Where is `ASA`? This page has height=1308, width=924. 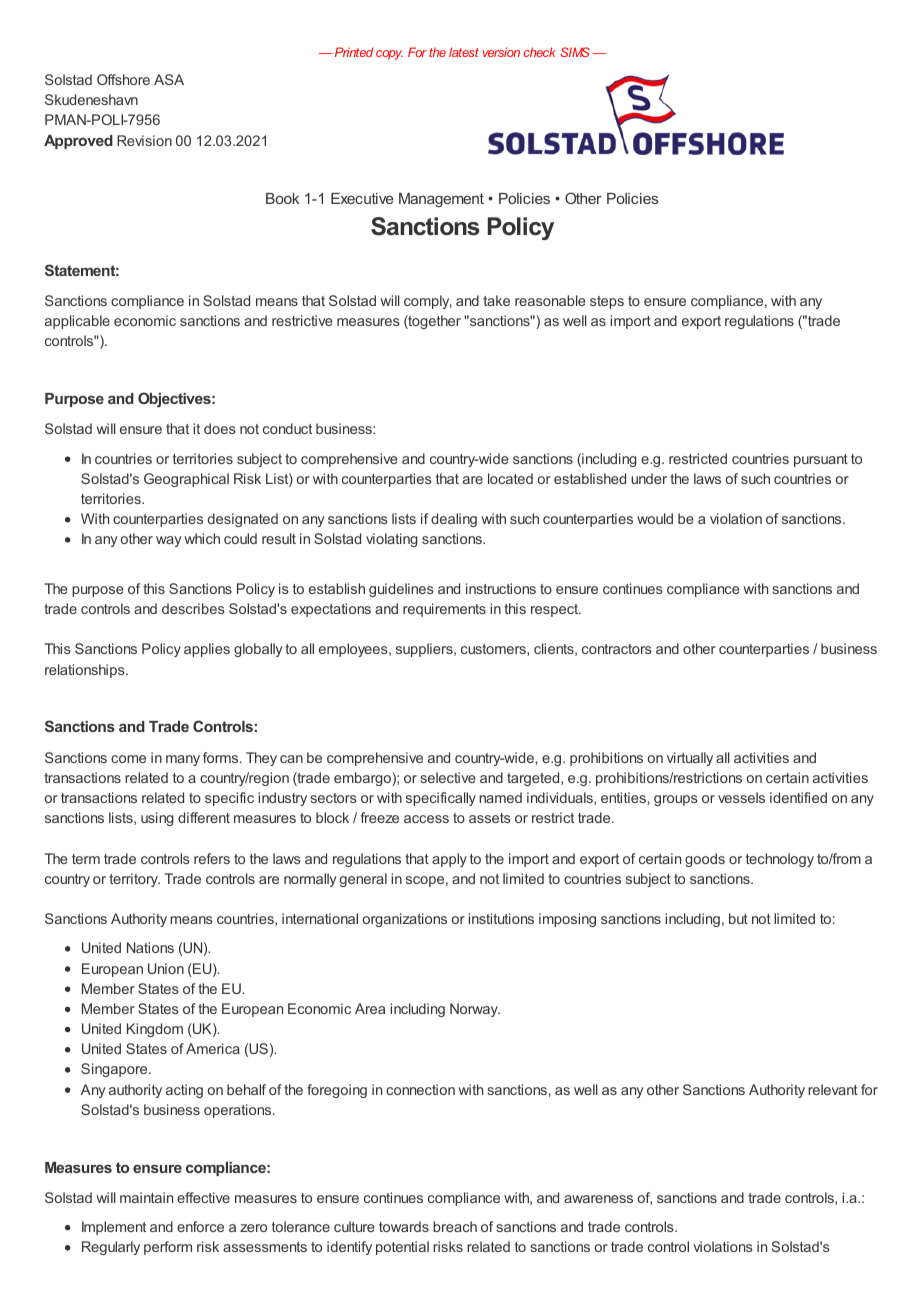
ASA is located at coordinates (169, 79).
